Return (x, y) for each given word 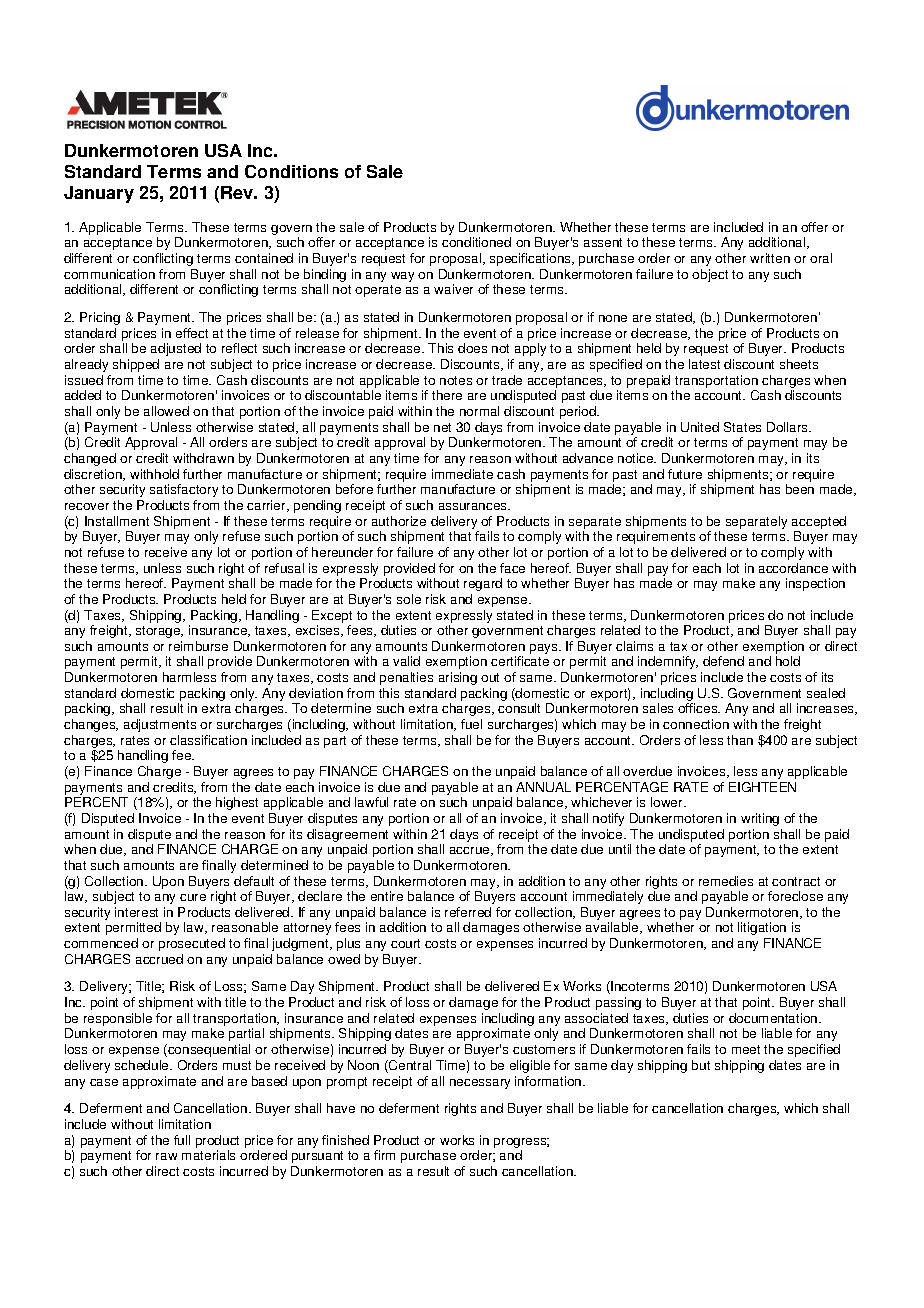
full (182, 1140)
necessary (480, 1084)
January (99, 194)
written (770, 258)
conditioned (476, 242)
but (701, 1065)
